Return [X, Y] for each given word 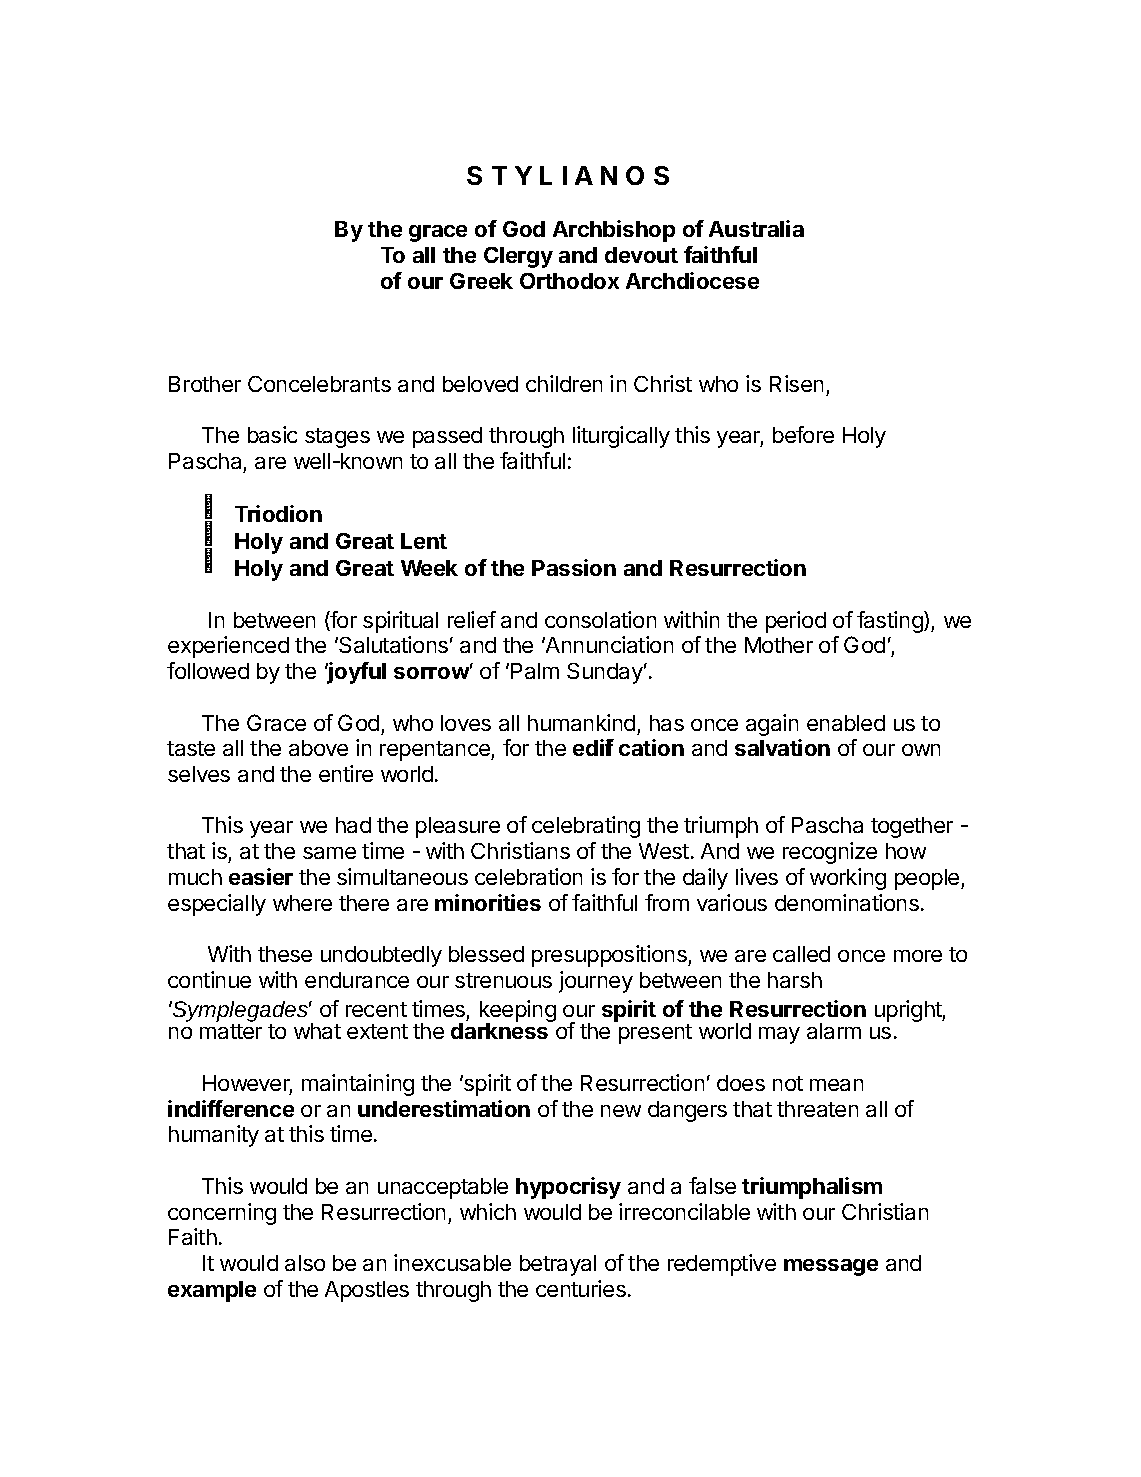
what [317, 1031]
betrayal [558, 1265]
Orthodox [569, 281]
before [803, 434]
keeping [518, 1012]
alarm [834, 1031]
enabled [846, 723]
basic [272, 434]
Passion [574, 567]
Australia [756, 228]
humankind [581, 722]
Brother [205, 384]
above [318, 748]
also [305, 1263]
